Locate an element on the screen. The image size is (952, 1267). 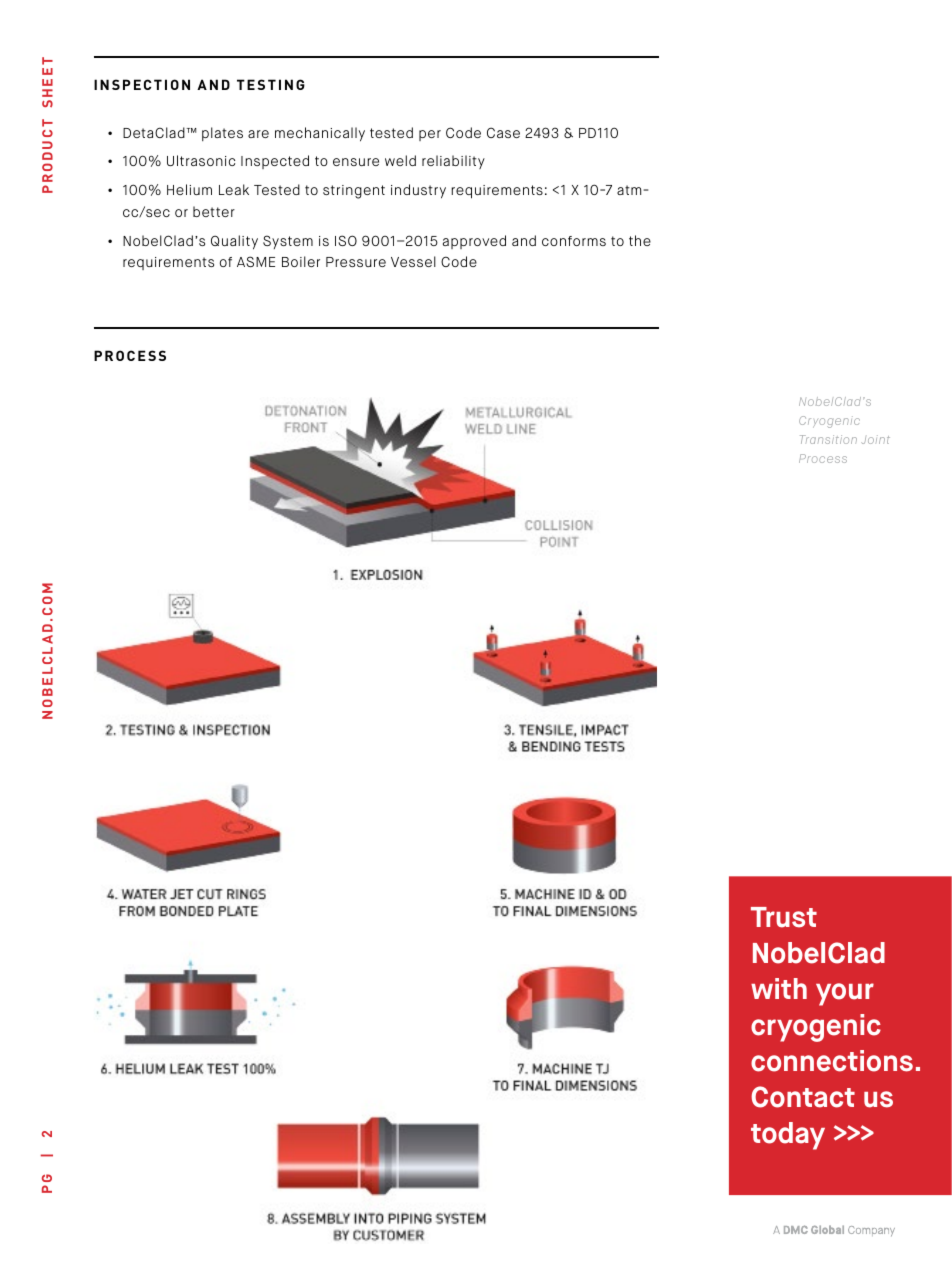
today is located at coordinates (788, 1136).
